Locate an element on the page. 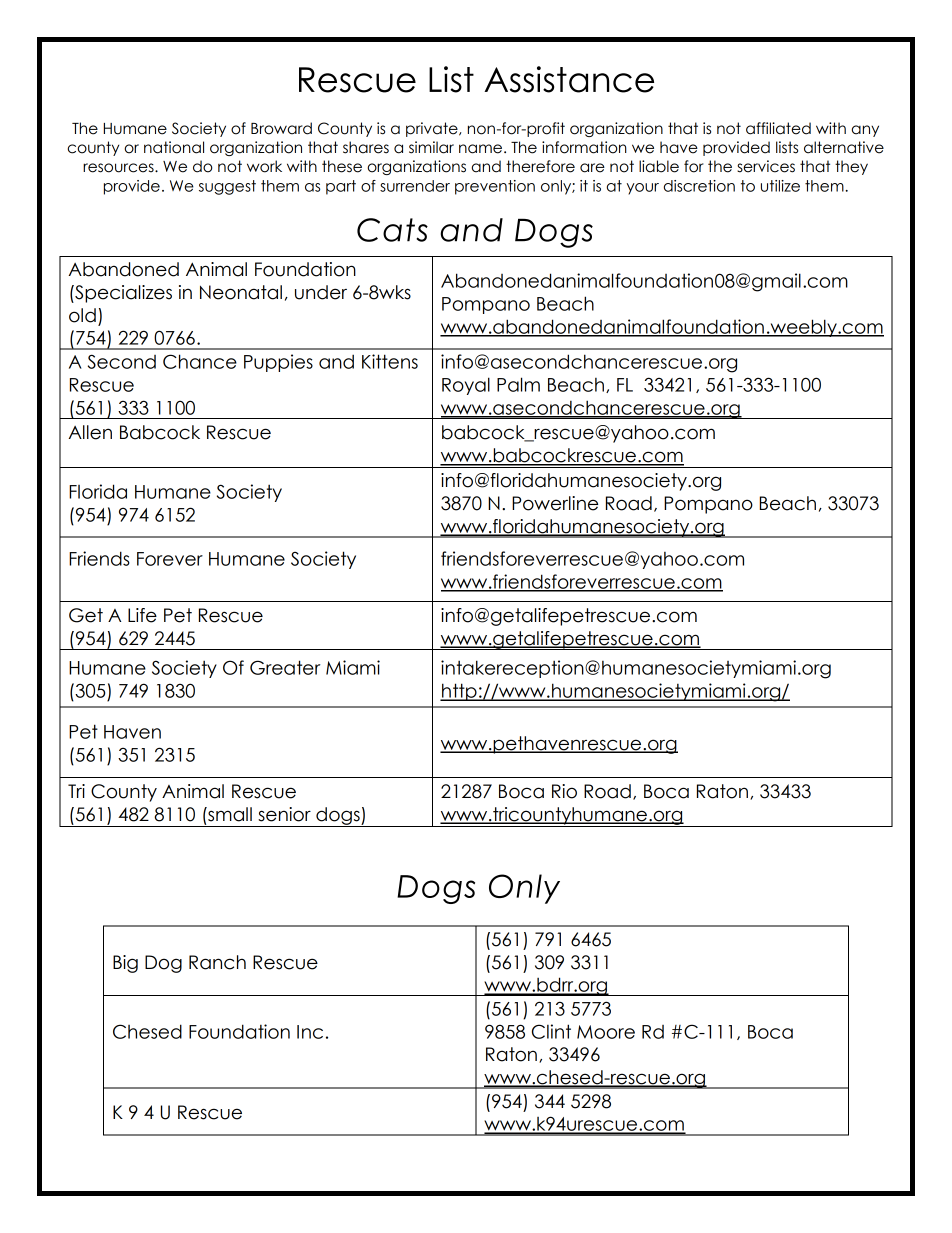 This image has height=1233, width=952. Rio is located at coordinates (564, 791).
